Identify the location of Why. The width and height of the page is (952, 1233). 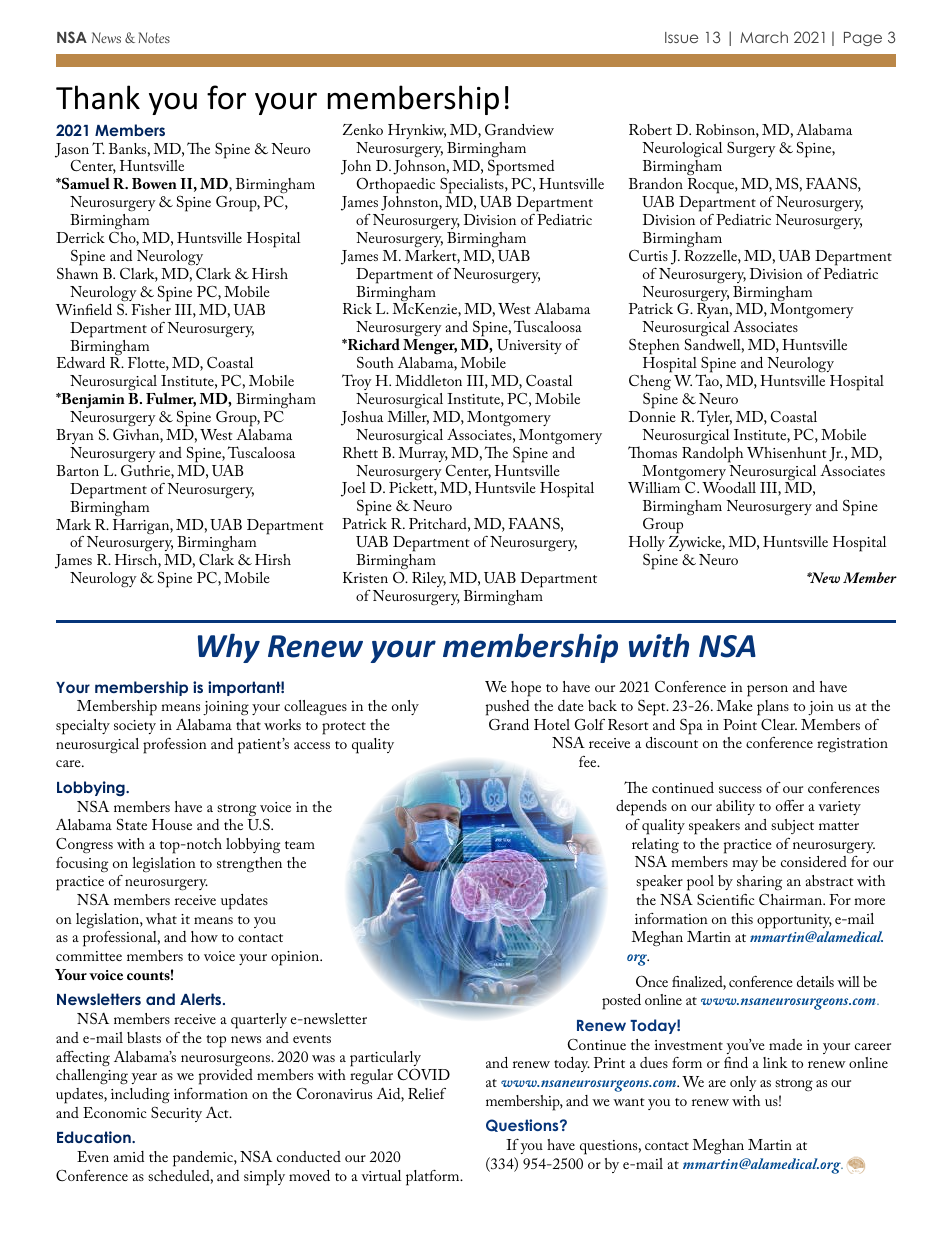
(229, 648).
